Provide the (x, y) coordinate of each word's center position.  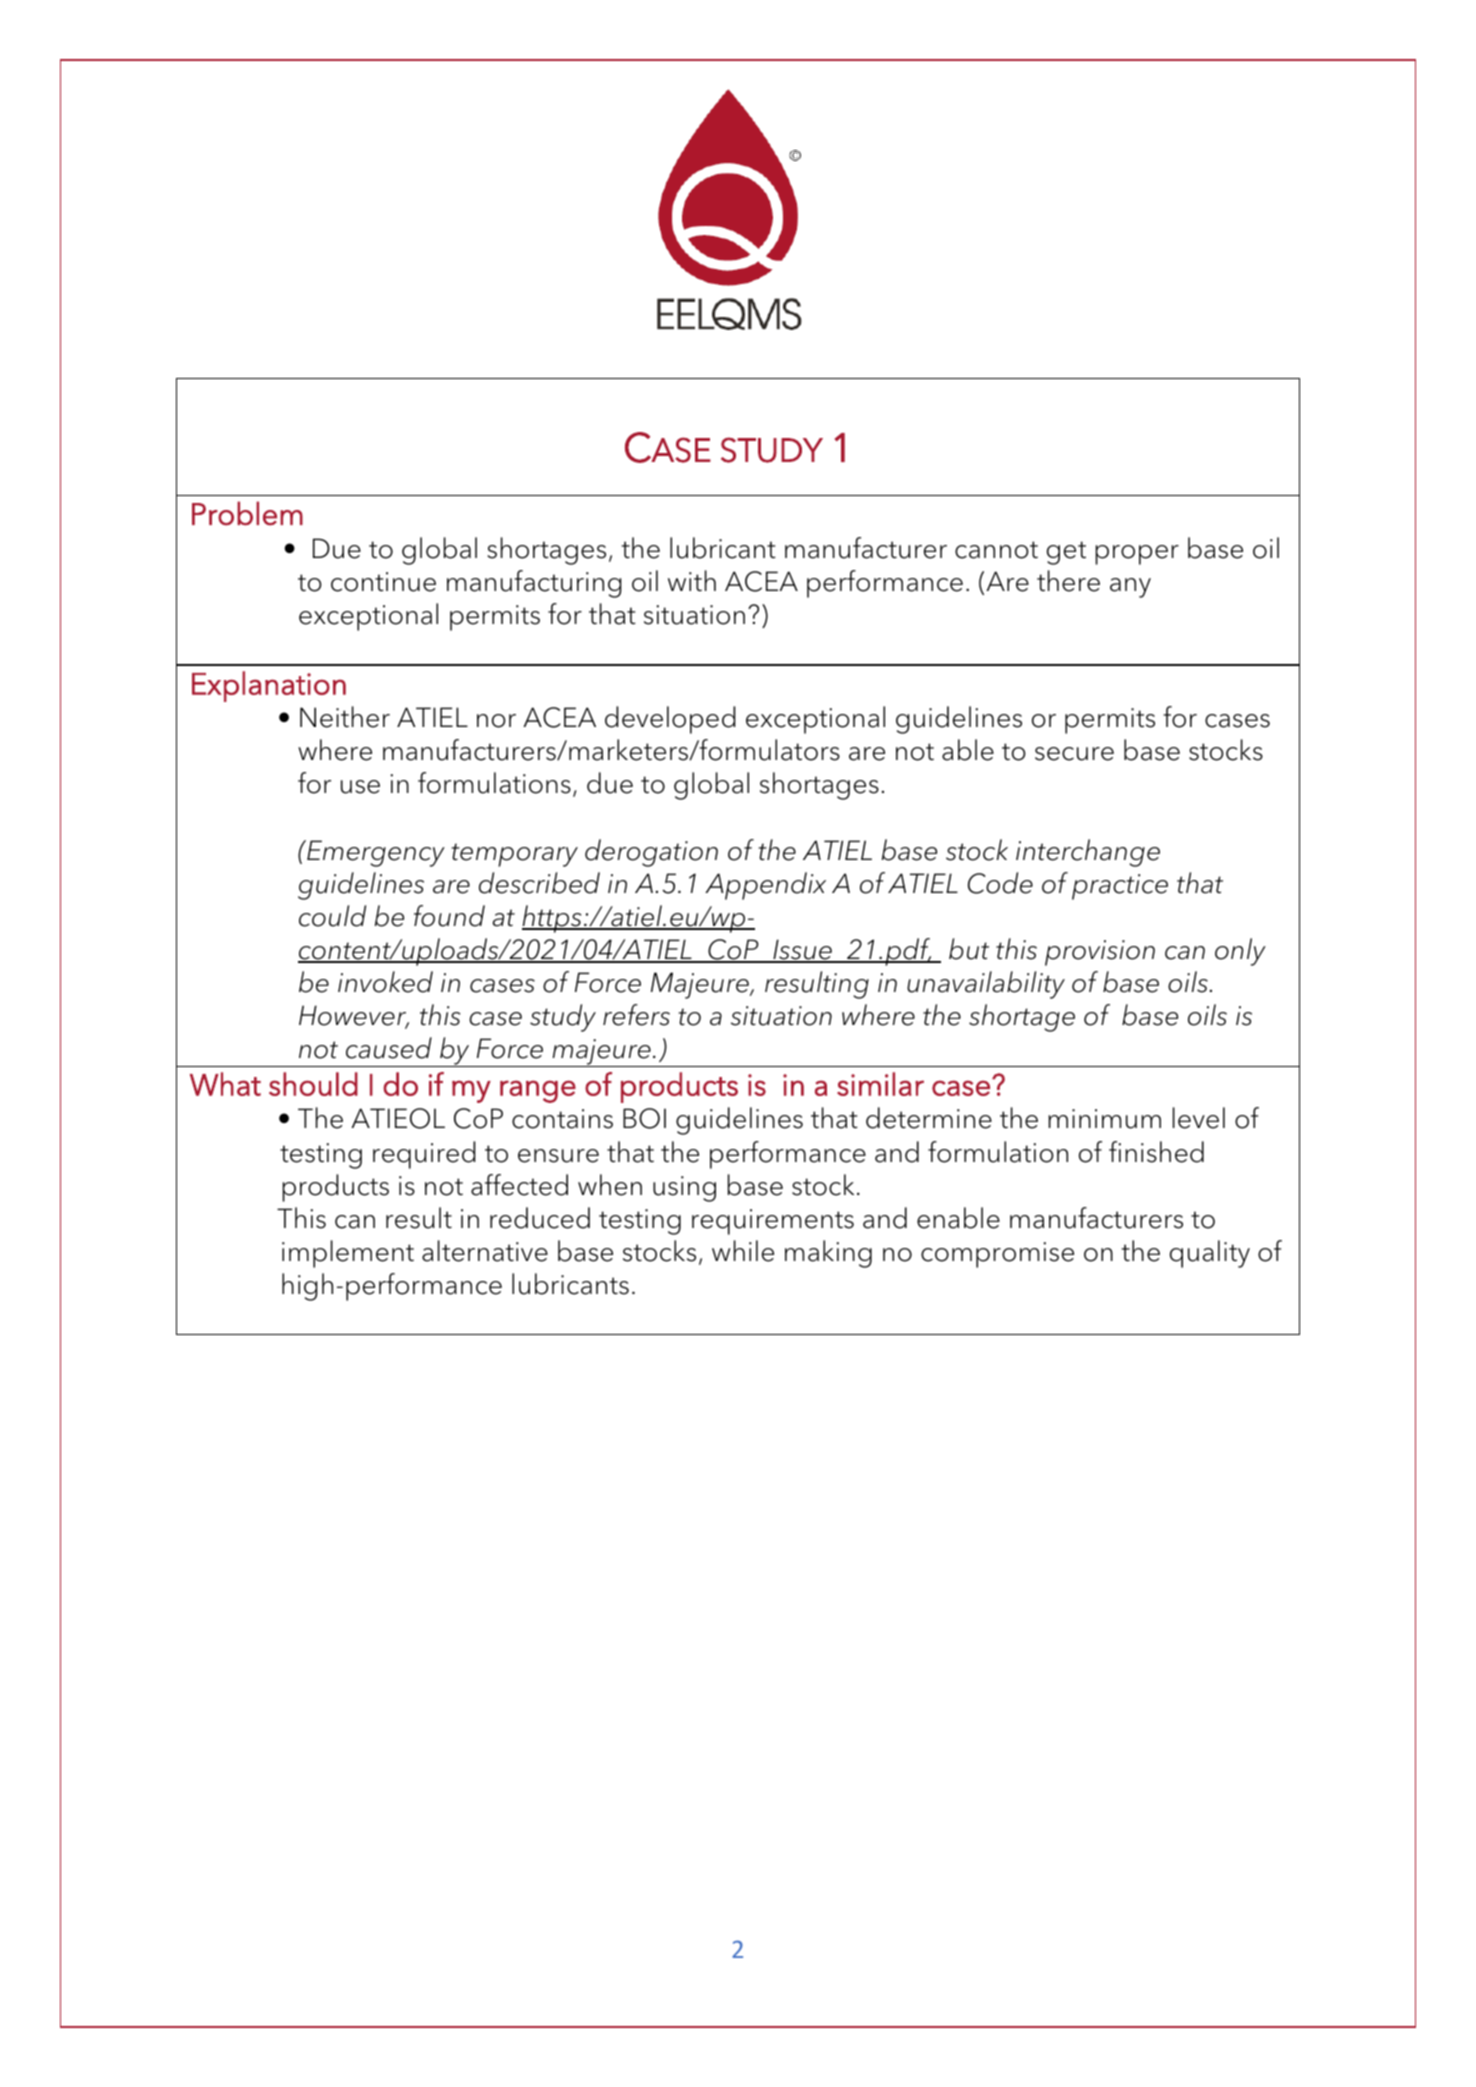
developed (670, 720)
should (313, 1084)
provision (1100, 953)
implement (348, 1254)
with (692, 580)
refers (636, 1015)
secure (1074, 754)
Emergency (375, 853)
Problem (247, 513)
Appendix (765, 886)
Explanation (269, 686)
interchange (1088, 853)
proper (1137, 555)
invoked (385, 982)
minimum (1104, 1119)
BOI (644, 1118)
